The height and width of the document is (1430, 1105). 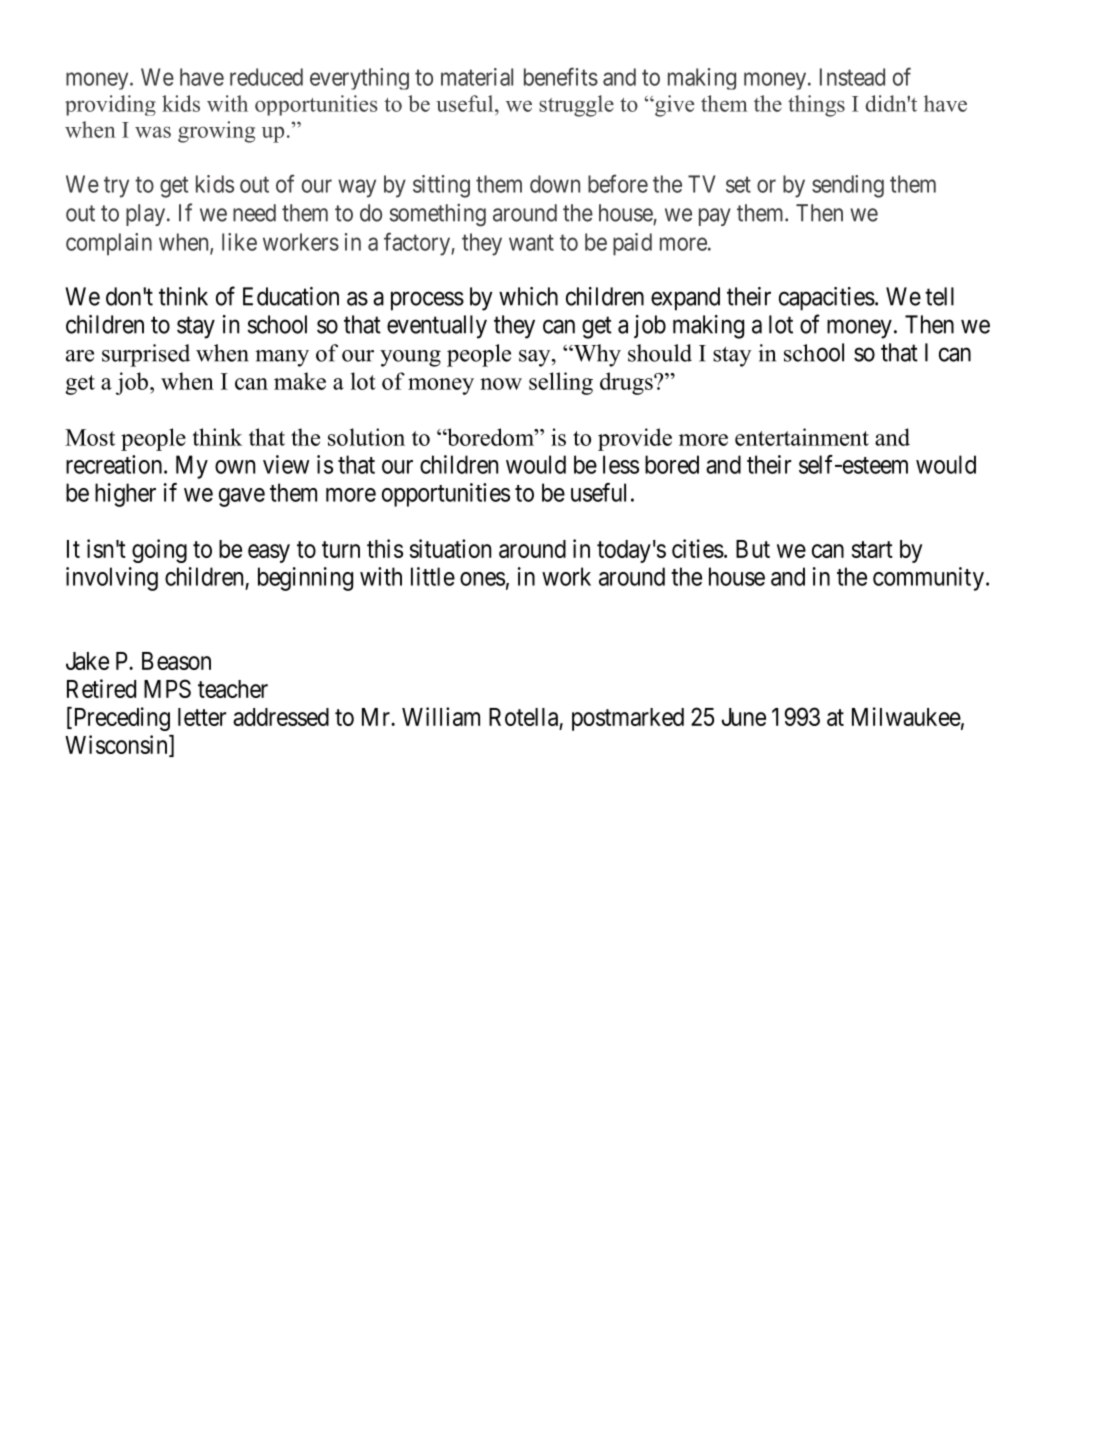 I want to click on material, so click(x=477, y=77).
